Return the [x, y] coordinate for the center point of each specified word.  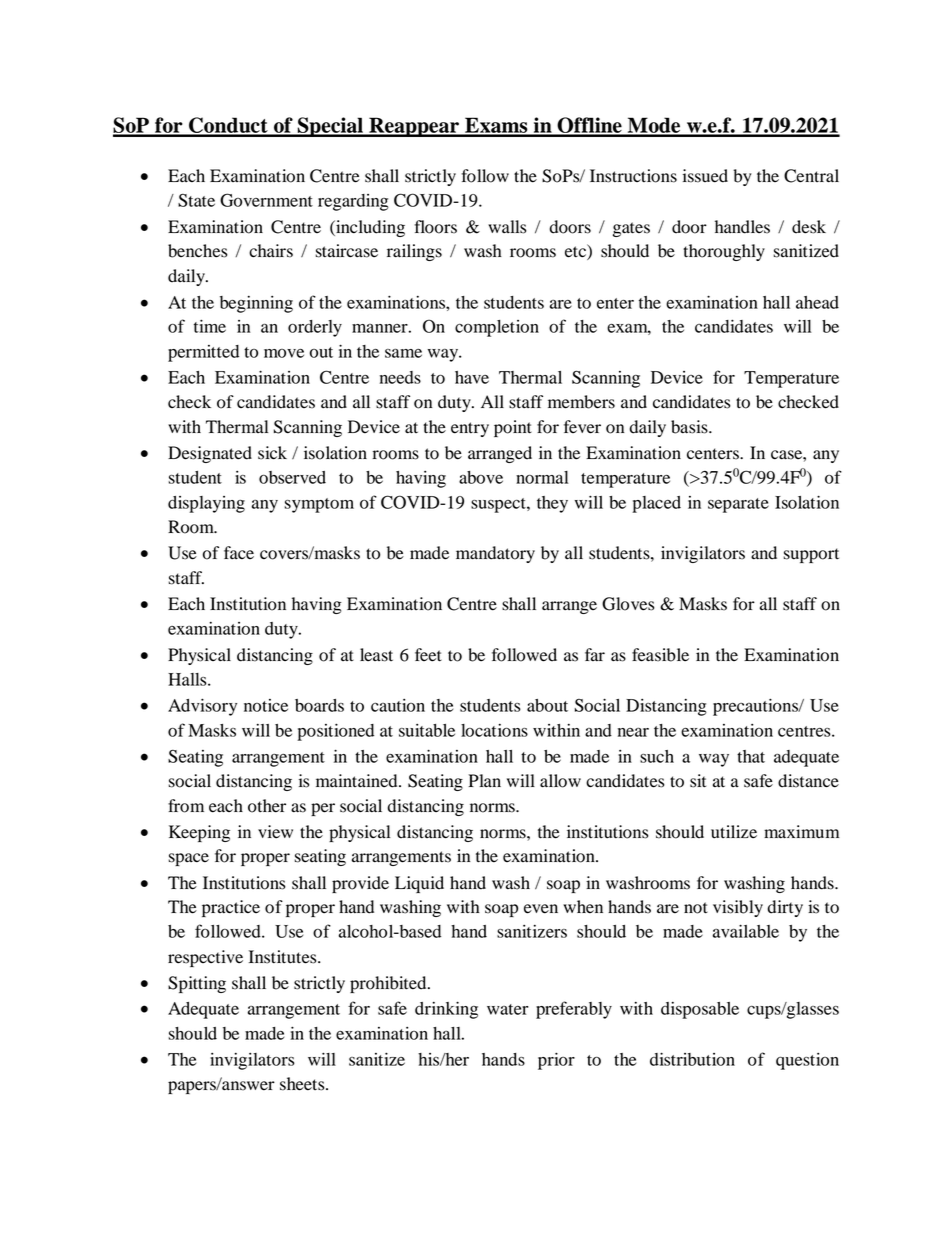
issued [705, 176]
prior [556, 1061]
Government [266, 200]
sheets [303, 1084]
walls [507, 227]
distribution [692, 1059]
